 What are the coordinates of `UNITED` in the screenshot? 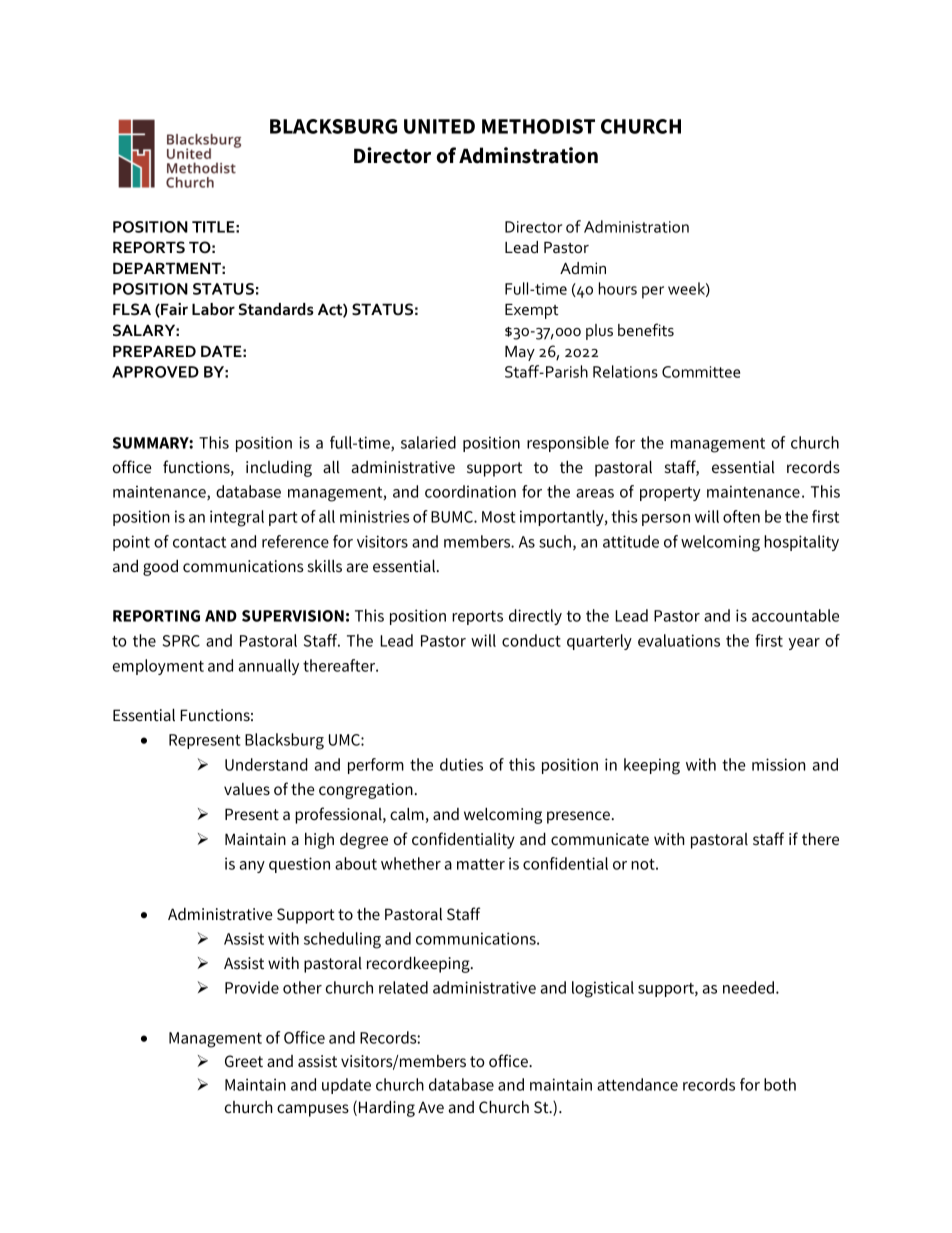 It's located at (439, 126).
